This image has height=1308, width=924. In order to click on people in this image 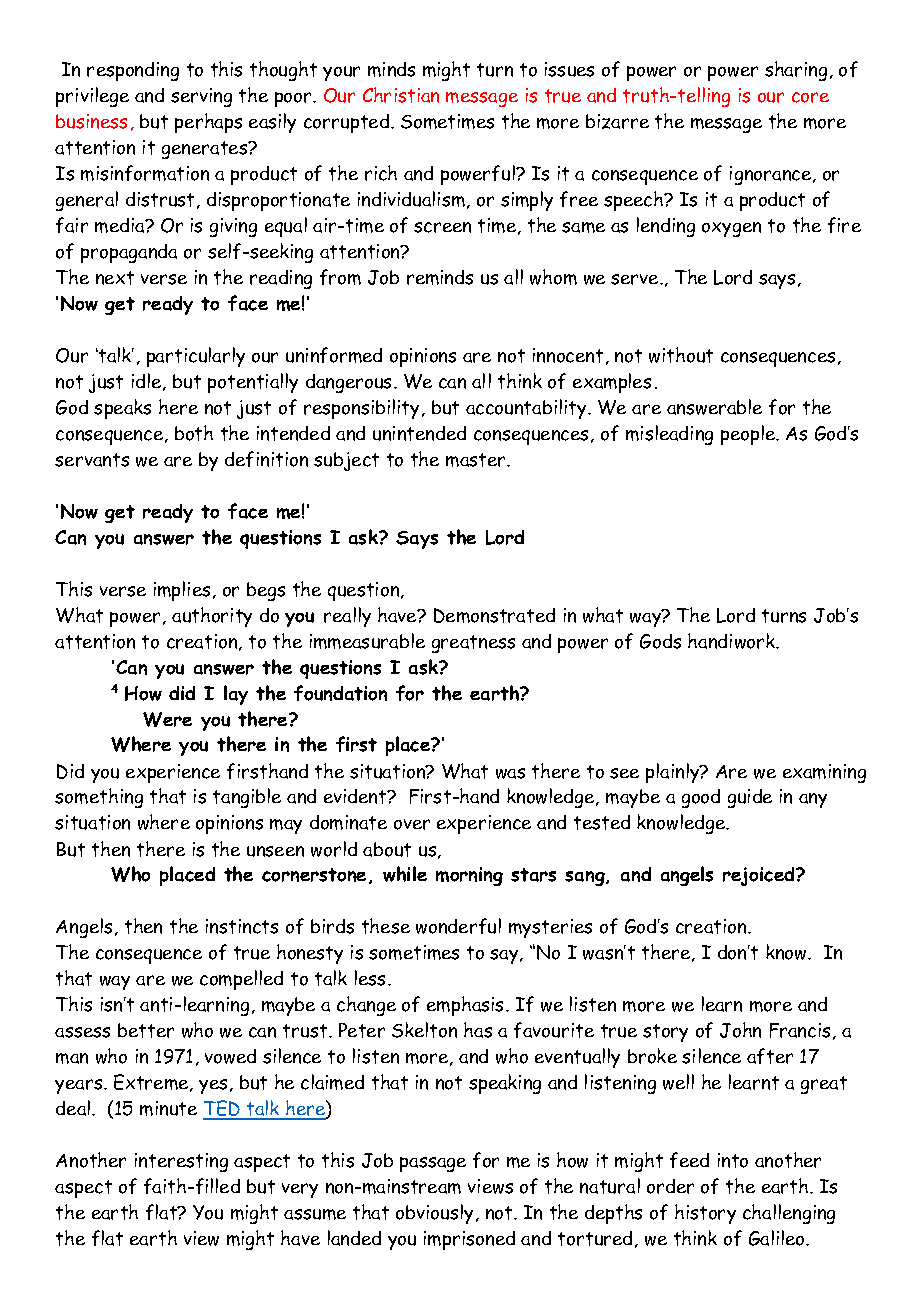, I will do `click(749, 435)`.
